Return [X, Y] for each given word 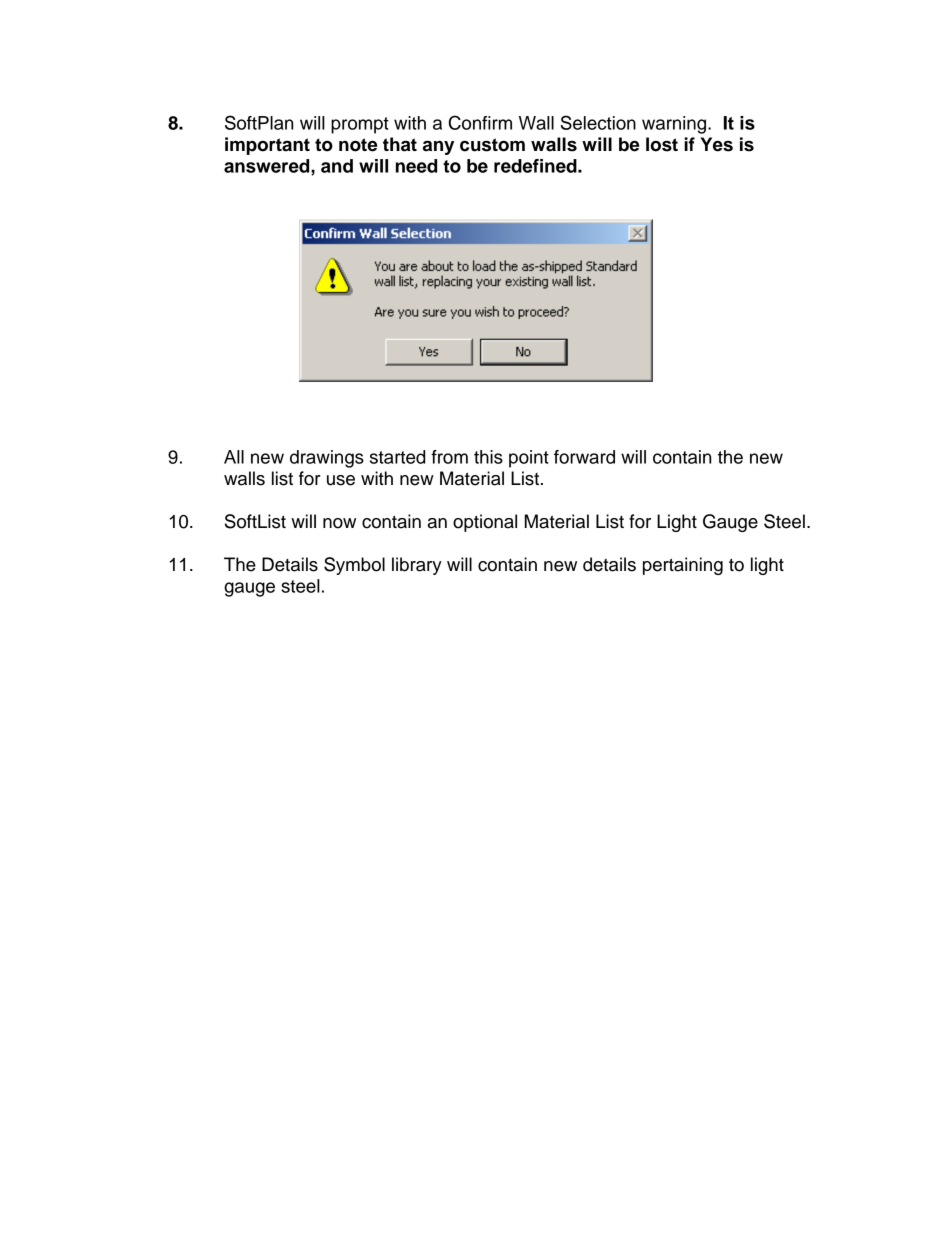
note [358, 145]
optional [485, 523]
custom [492, 145]
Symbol [354, 566]
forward [584, 457]
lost [662, 144]
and [337, 166]
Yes [717, 144]
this [488, 457]
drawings [327, 459]
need [416, 166]
